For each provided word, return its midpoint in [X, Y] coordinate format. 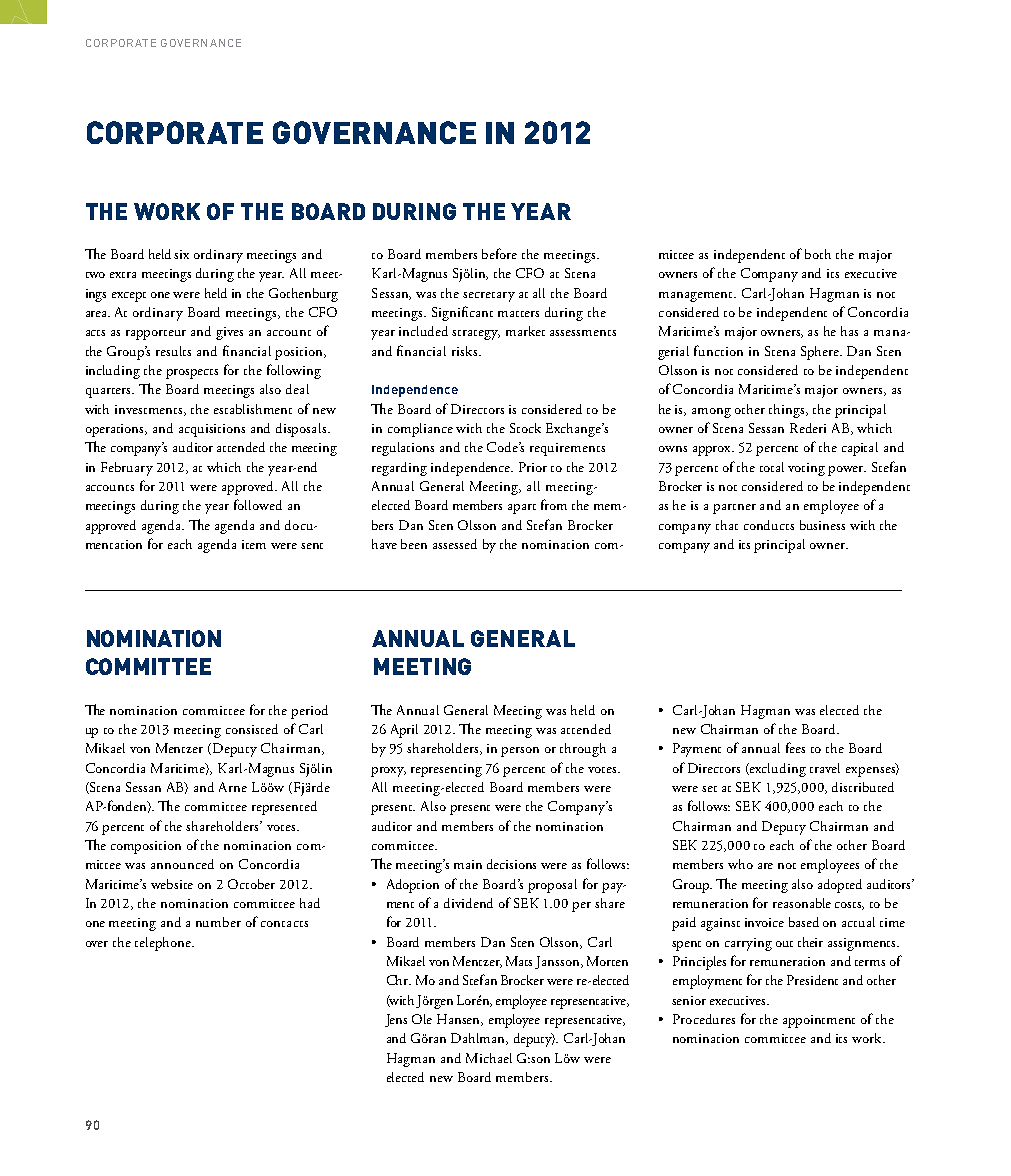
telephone [164, 944]
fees [795, 747]
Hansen [460, 1020]
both [818, 254]
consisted [252, 729]
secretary [489, 297]
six [181, 254]
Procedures [704, 1019]
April [404, 731]
